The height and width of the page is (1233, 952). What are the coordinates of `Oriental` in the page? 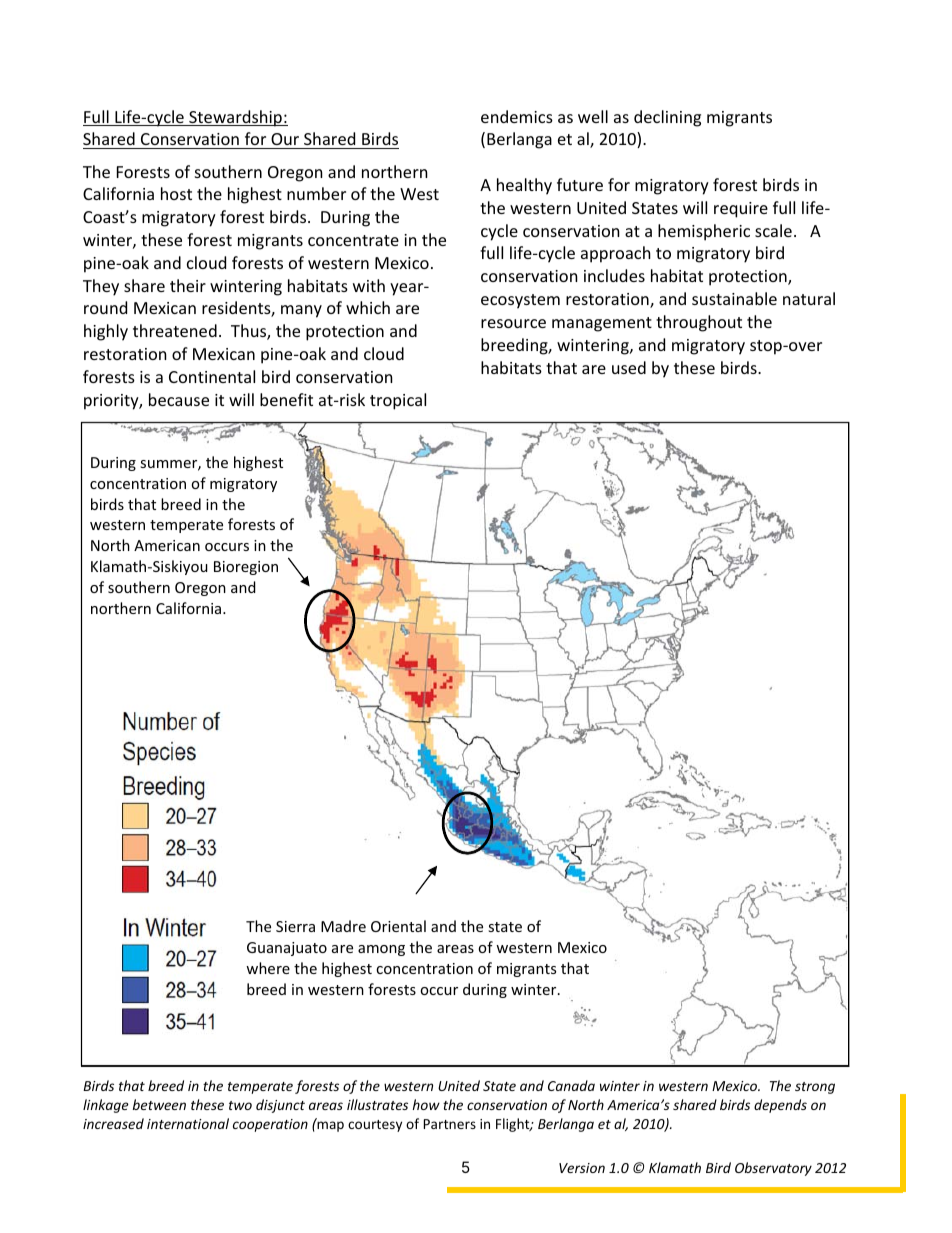 It's located at (398, 926).
